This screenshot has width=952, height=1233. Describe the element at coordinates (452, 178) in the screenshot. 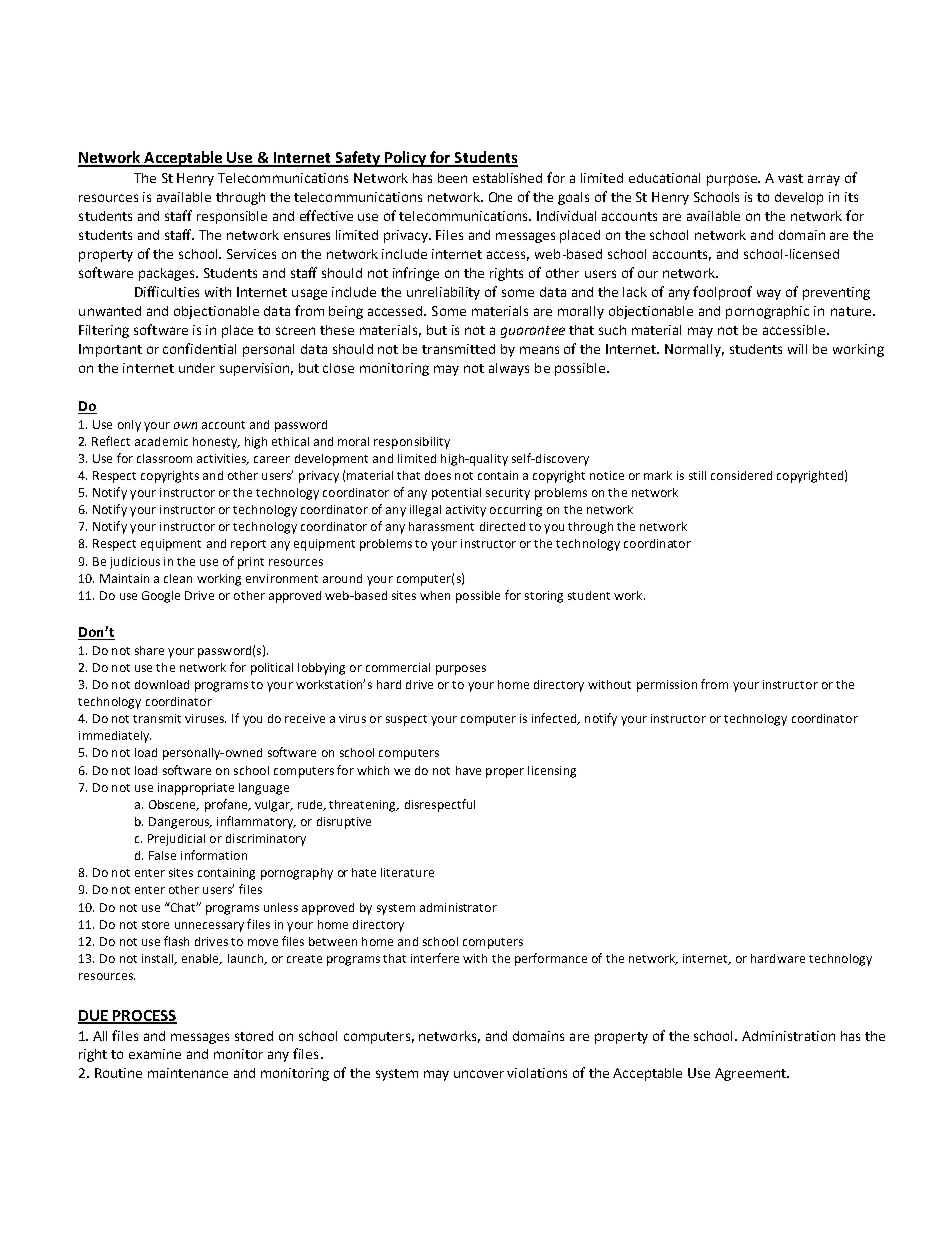

I see `been` at that location.
